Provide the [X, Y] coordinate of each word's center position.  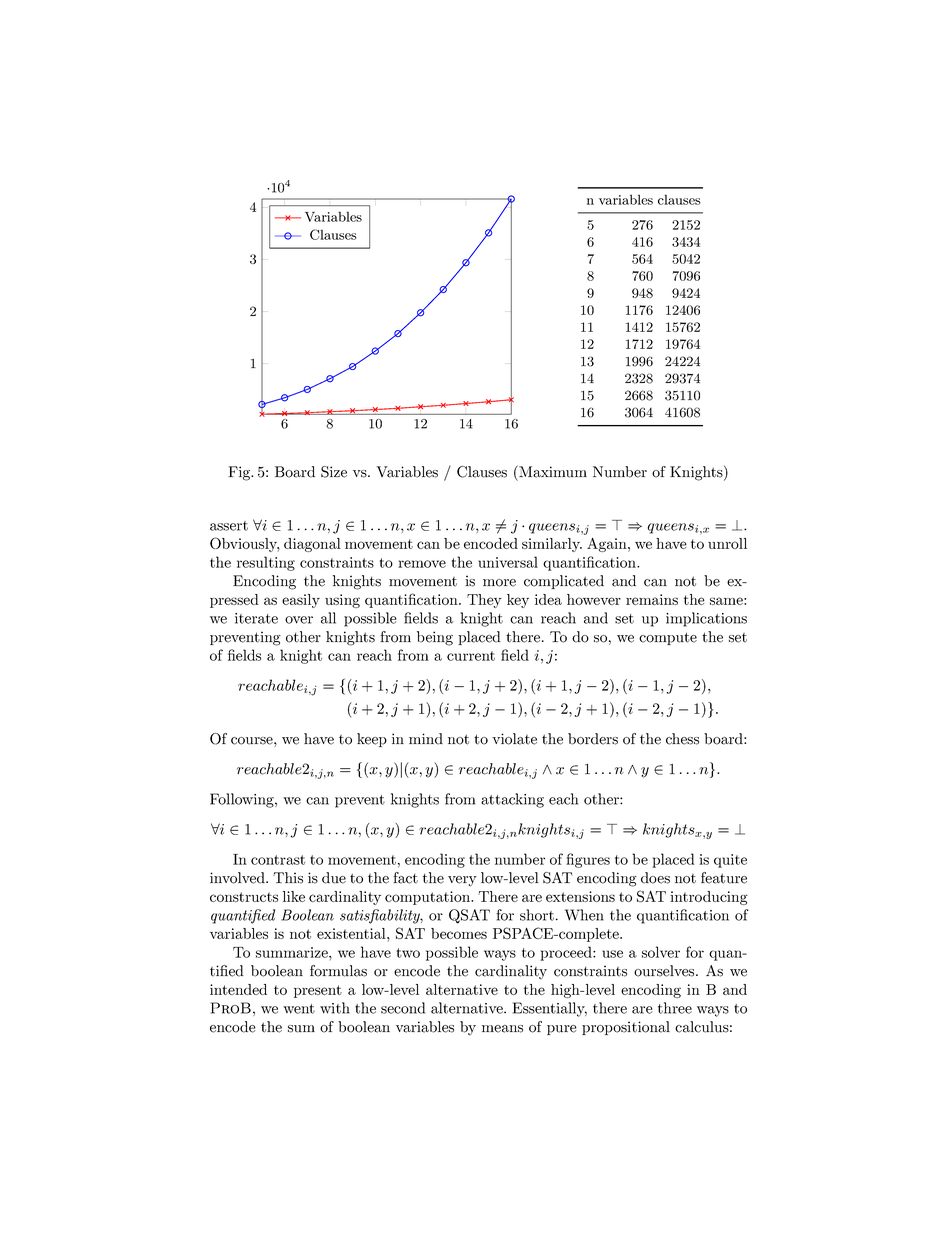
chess [682, 739]
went [299, 1009]
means [502, 1029]
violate [514, 739]
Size [334, 472]
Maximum [552, 471]
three [675, 1008]
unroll [727, 543]
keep [372, 740]
